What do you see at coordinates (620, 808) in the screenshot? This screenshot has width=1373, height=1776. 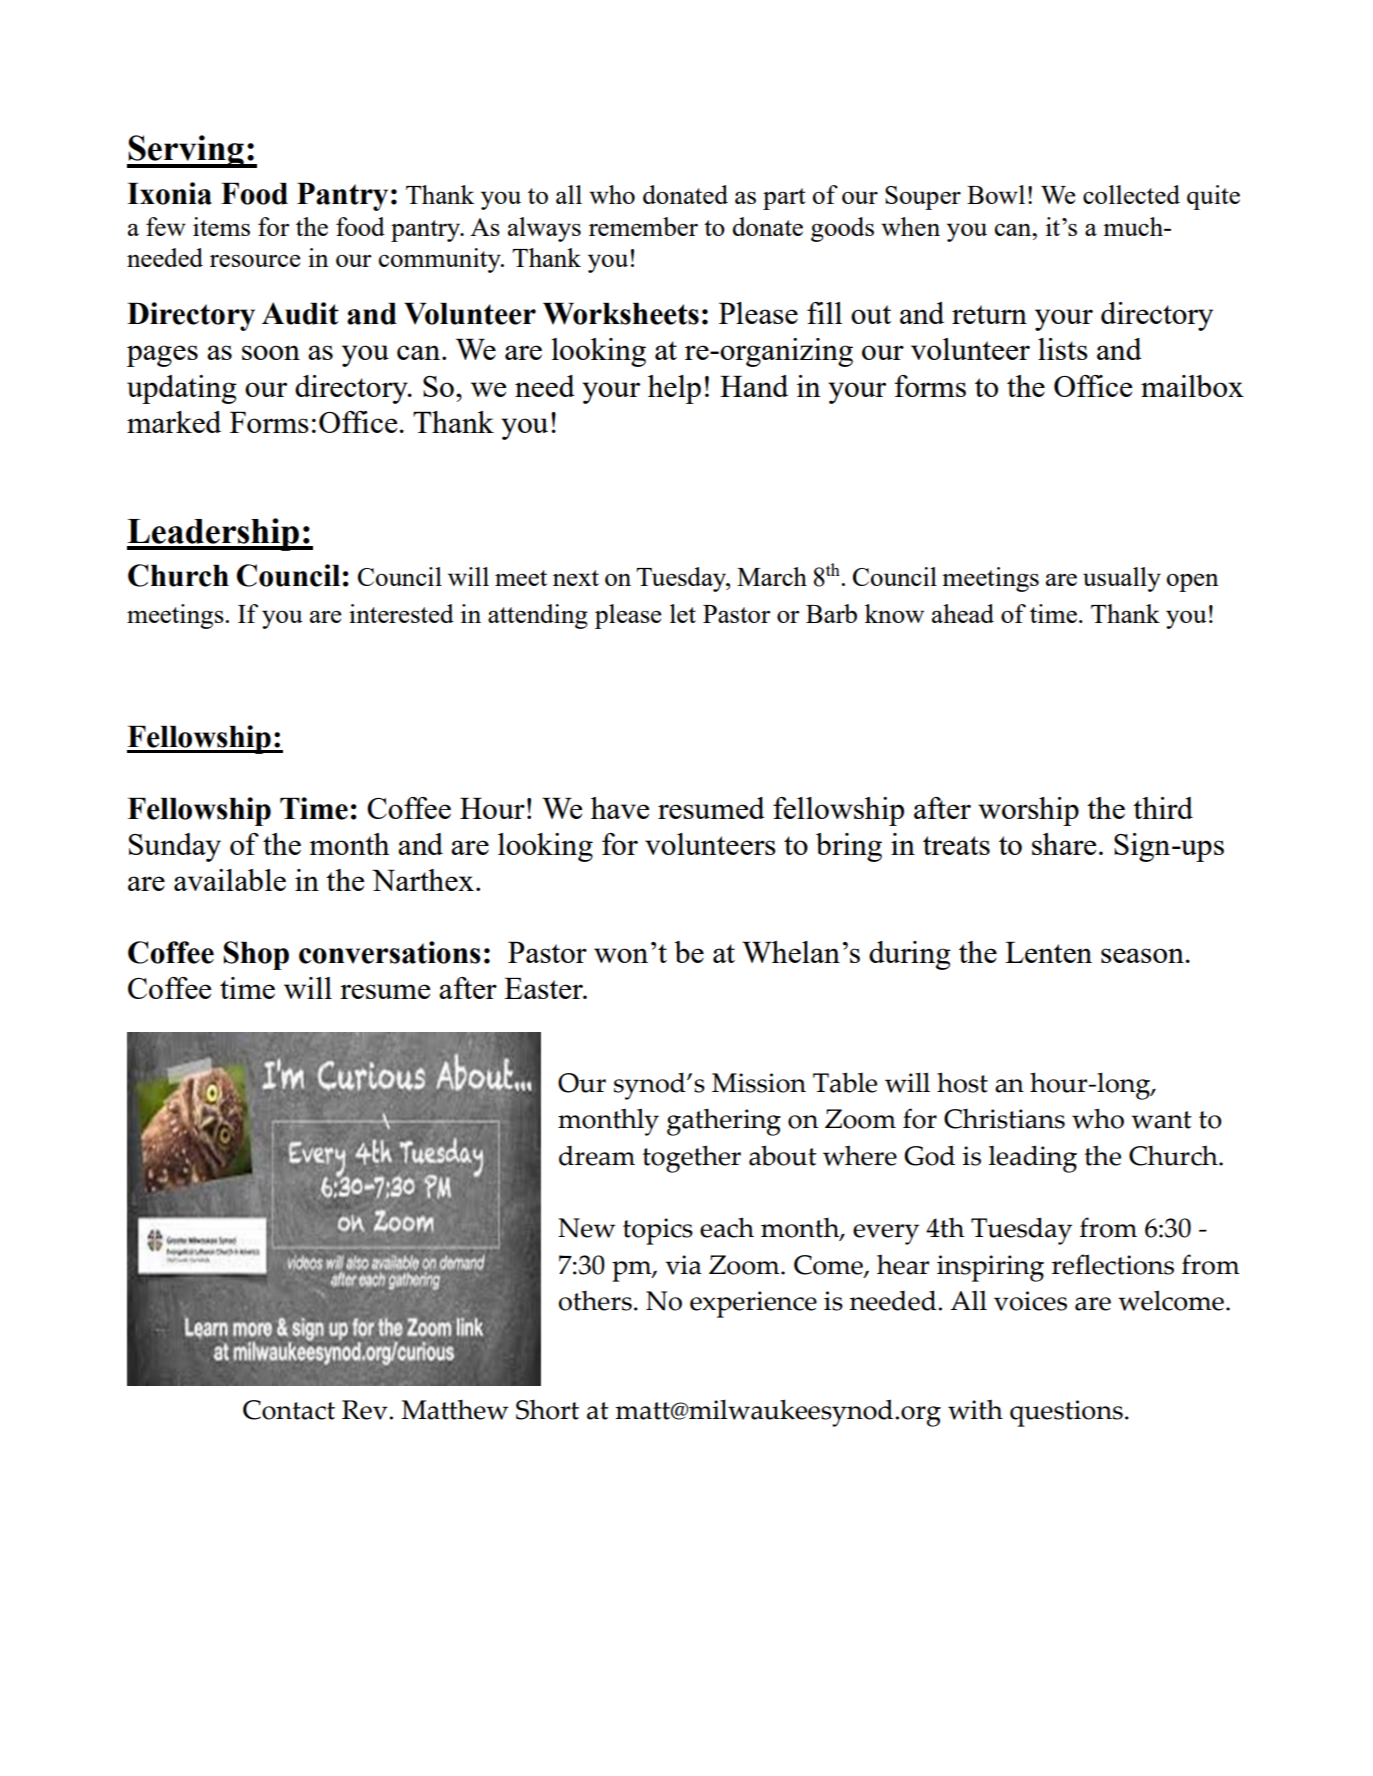 I see `have` at bounding box center [620, 808].
